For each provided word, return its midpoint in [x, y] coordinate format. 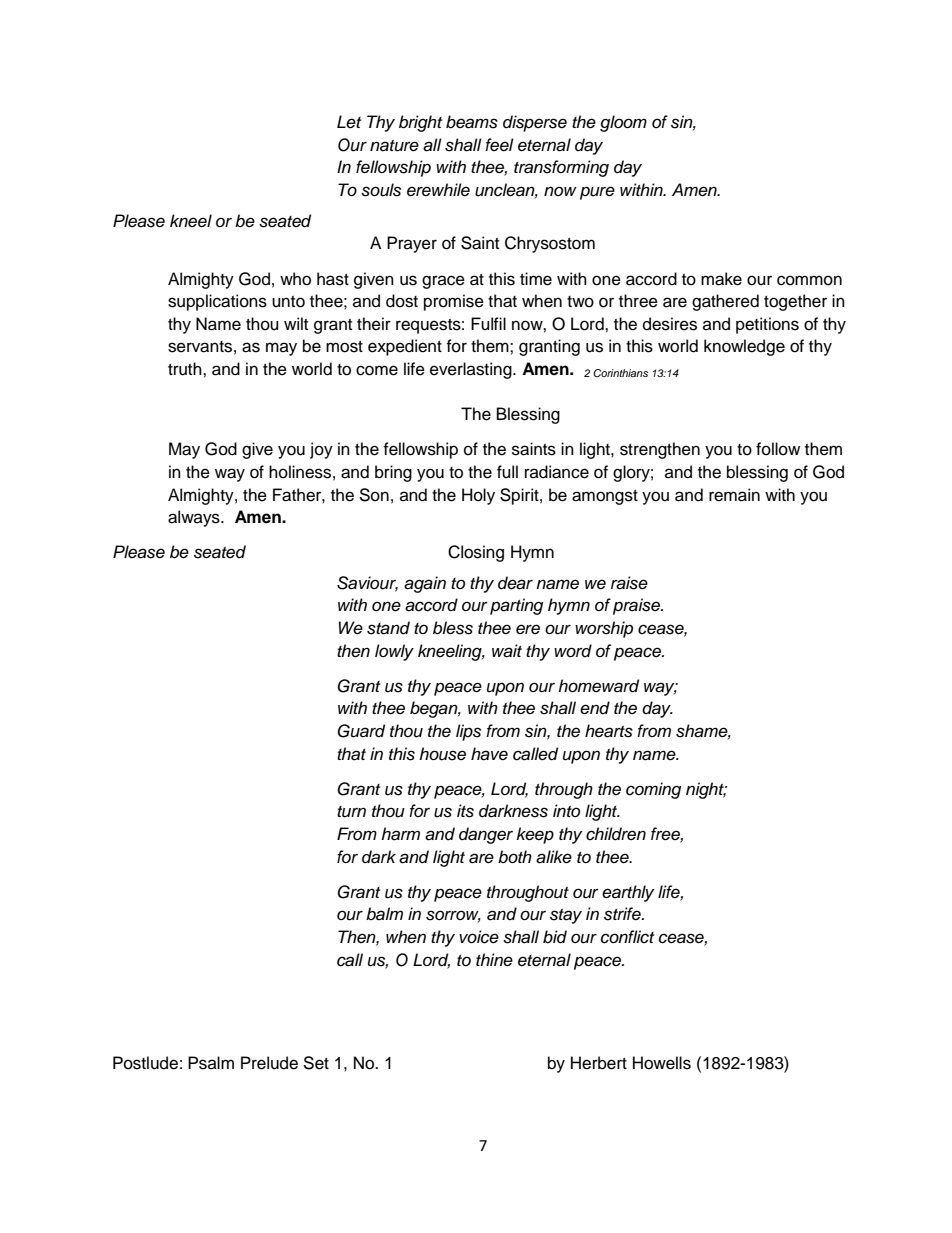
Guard [361, 731]
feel [499, 145]
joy [321, 450]
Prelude [269, 1063]
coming [653, 790]
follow [778, 449]
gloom [623, 123]
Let [349, 122]
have [489, 754]
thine [494, 960]
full [507, 472]
